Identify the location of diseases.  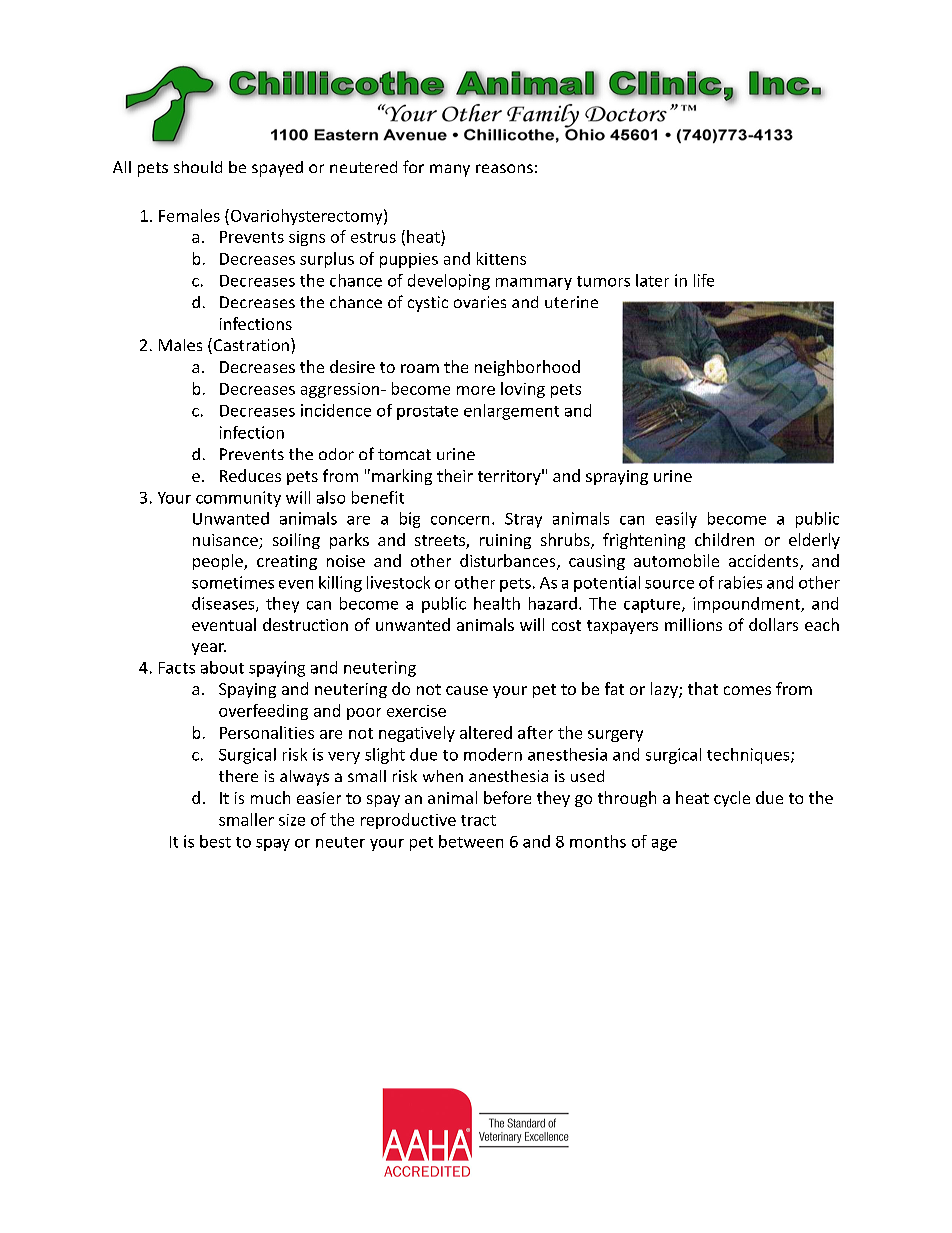
(224, 604).
